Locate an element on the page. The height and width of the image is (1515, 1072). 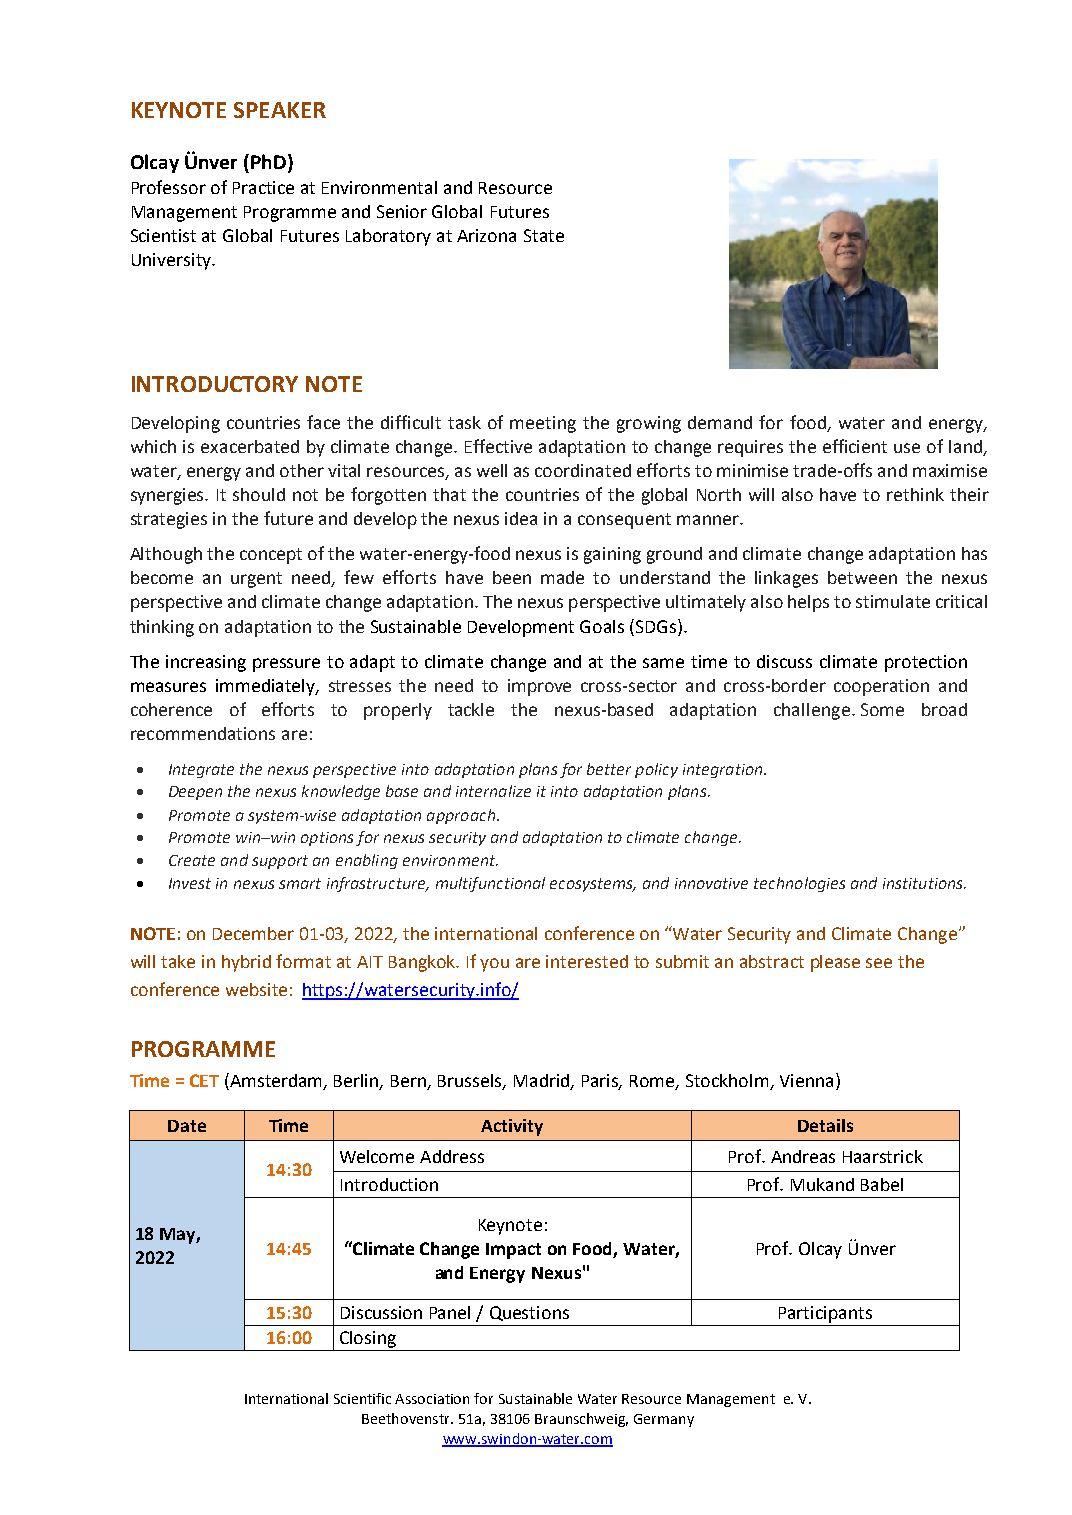
institutions is located at coordinates (924, 883).
